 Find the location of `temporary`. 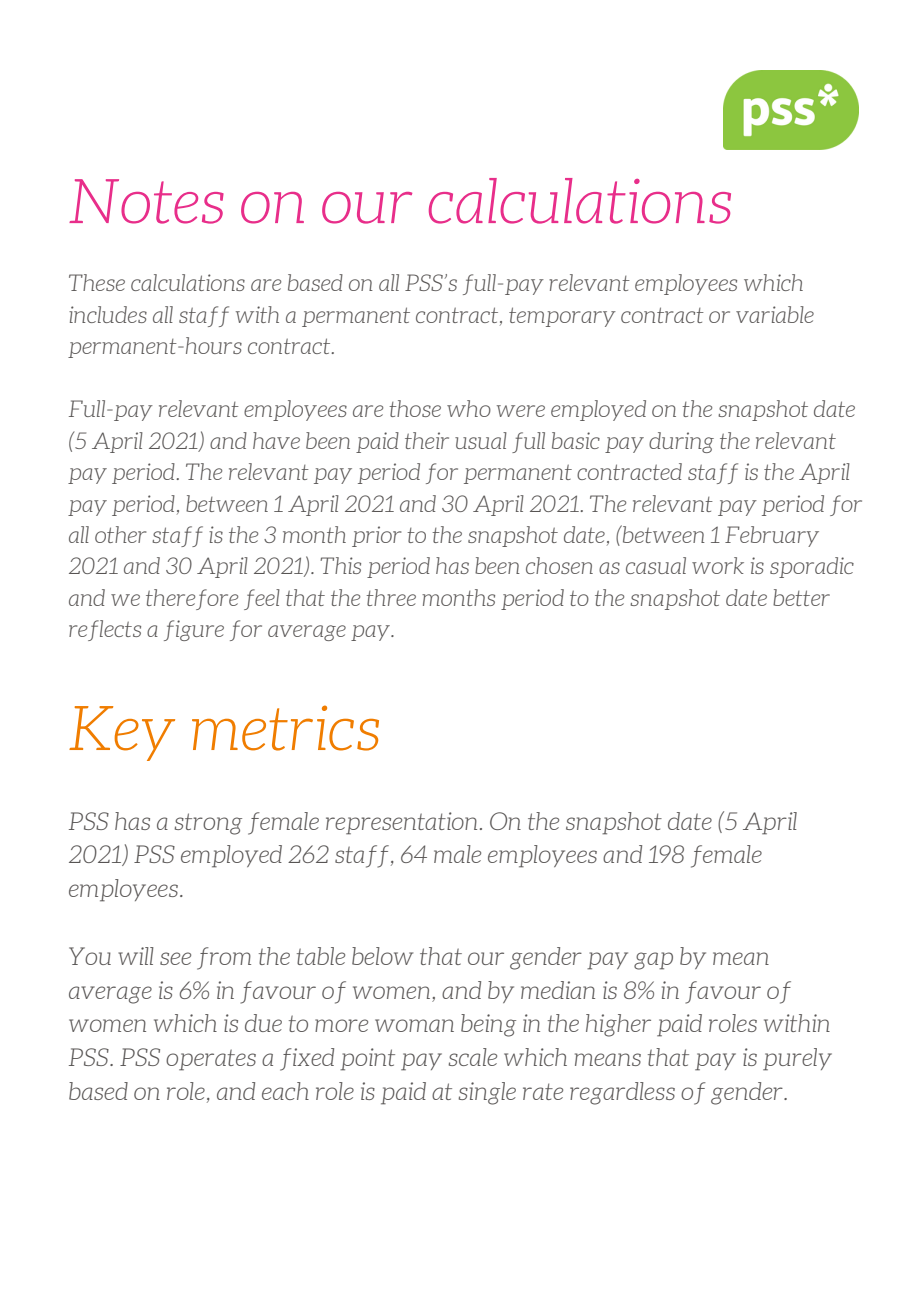

temporary is located at coordinates (562, 317).
